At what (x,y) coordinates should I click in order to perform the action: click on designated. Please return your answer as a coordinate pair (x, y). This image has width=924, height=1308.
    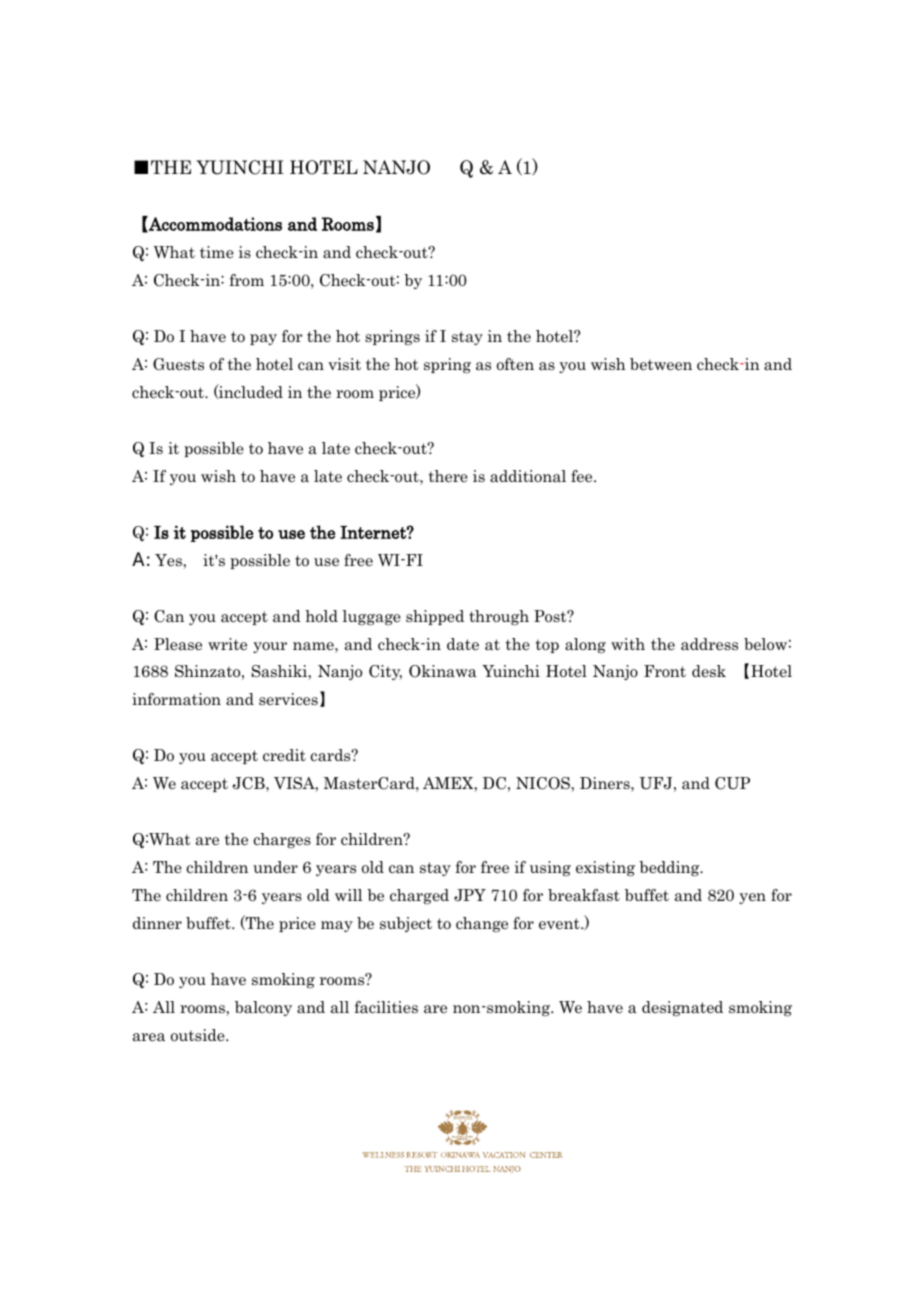
    Looking at the image, I should click on (682, 1008).
